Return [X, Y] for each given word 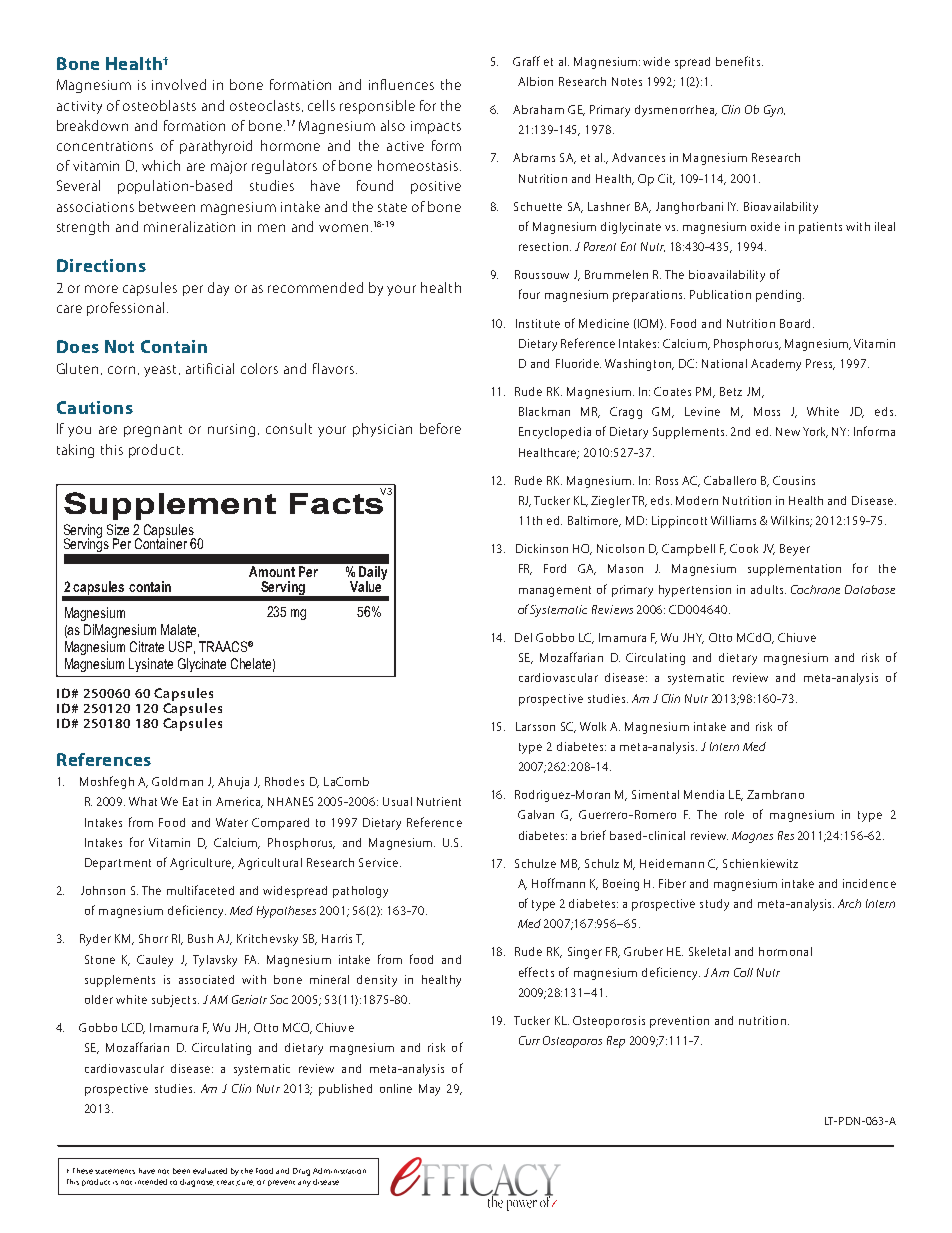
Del [523, 637]
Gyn [774, 111]
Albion [535, 81]
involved [179, 84]
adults [768, 589]
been [181, 1171]
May [429, 1090]
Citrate [147, 646]
